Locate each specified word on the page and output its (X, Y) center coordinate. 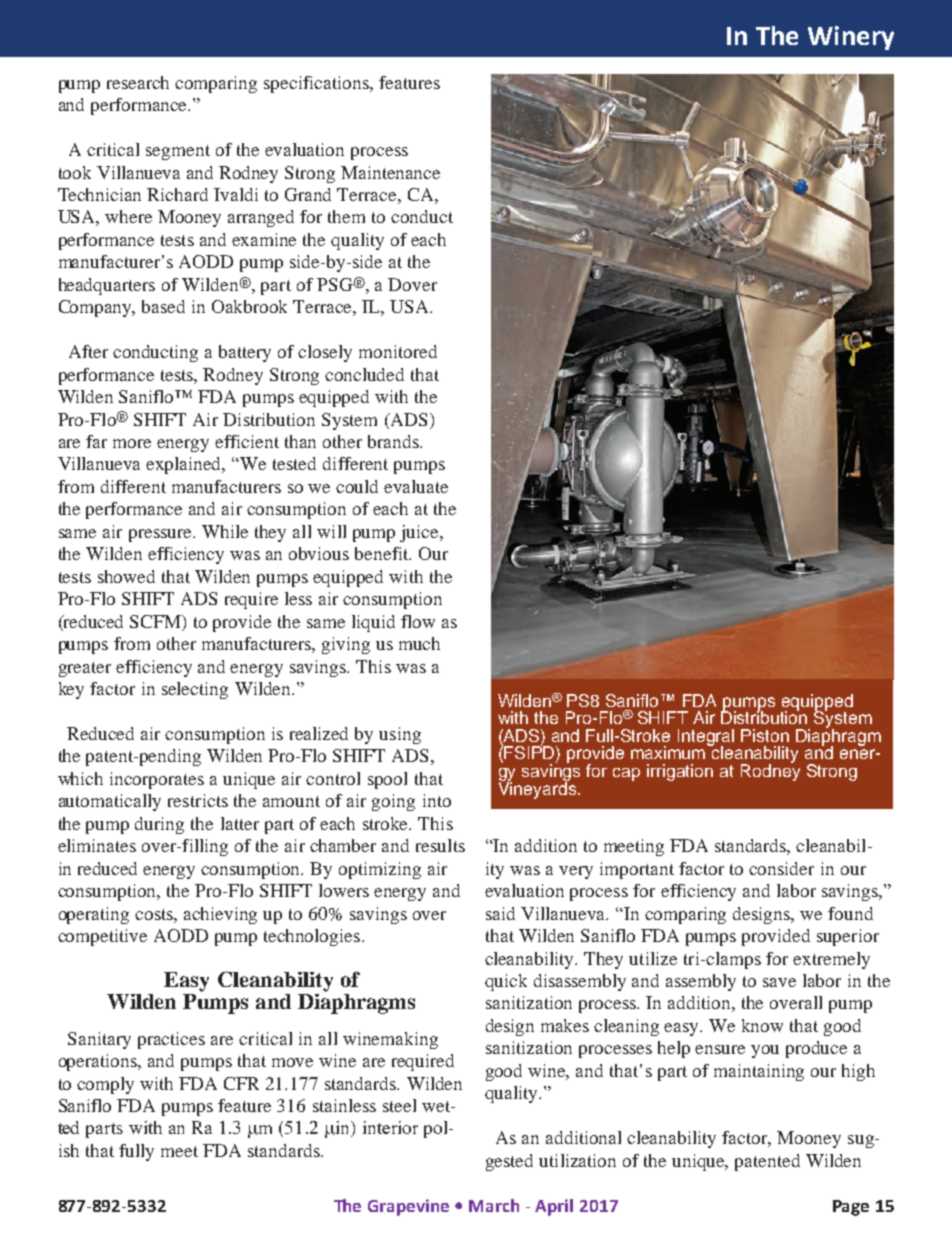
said (500, 913)
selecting (195, 690)
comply (105, 1085)
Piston (765, 735)
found (850, 913)
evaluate (416, 486)
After (88, 351)
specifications (317, 84)
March (494, 1205)
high (858, 1072)
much (419, 643)
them (346, 216)
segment (178, 152)
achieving (220, 915)
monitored (398, 351)
